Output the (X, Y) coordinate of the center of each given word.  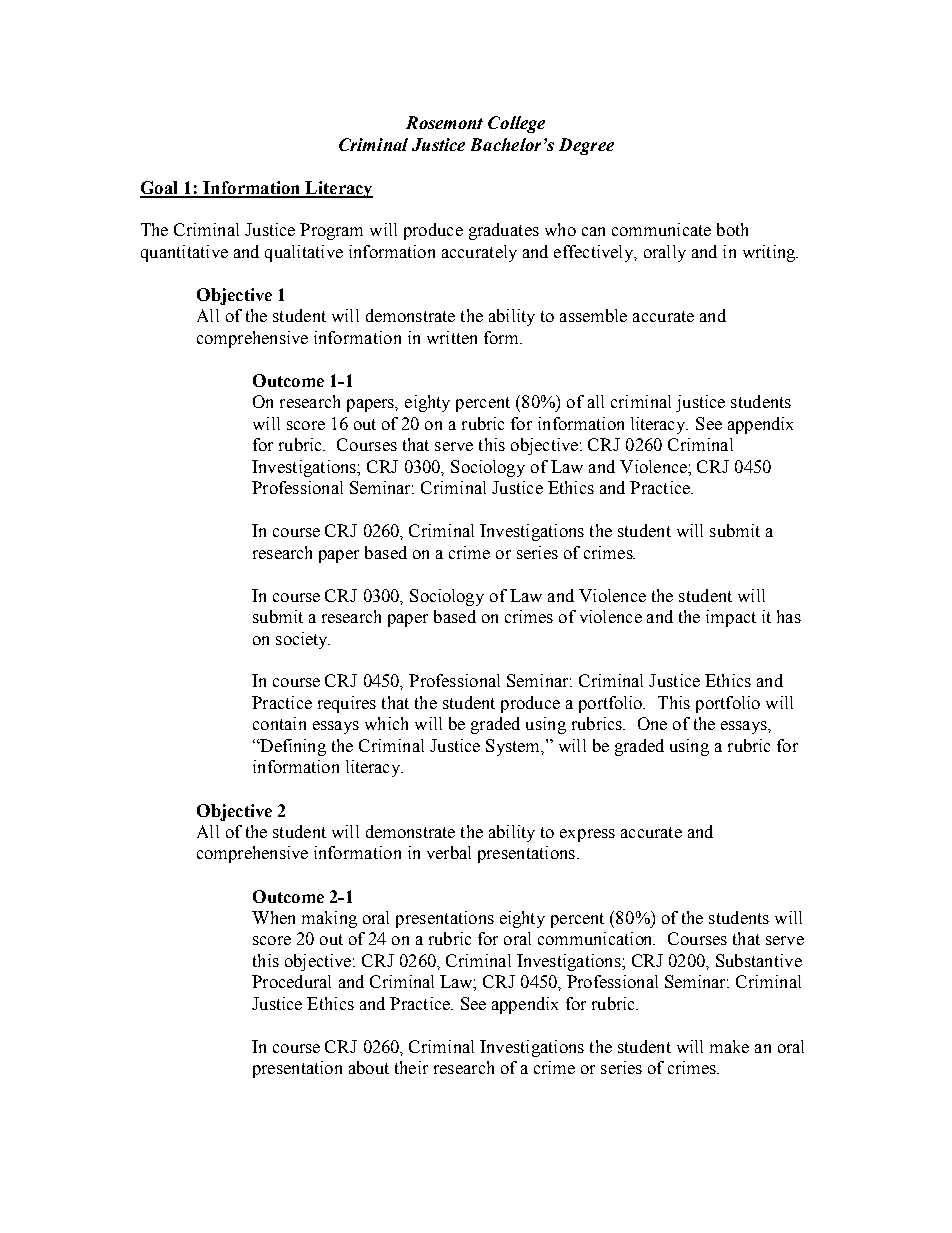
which (386, 723)
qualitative (304, 253)
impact (731, 618)
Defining (292, 747)
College (516, 124)
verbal (449, 852)
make (729, 1046)
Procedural (291, 981)
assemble (593, 315)
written (452, 337)
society (303, 640)
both (732, 229)
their (411, 1067)
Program (331, 231)
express (587, 835)
